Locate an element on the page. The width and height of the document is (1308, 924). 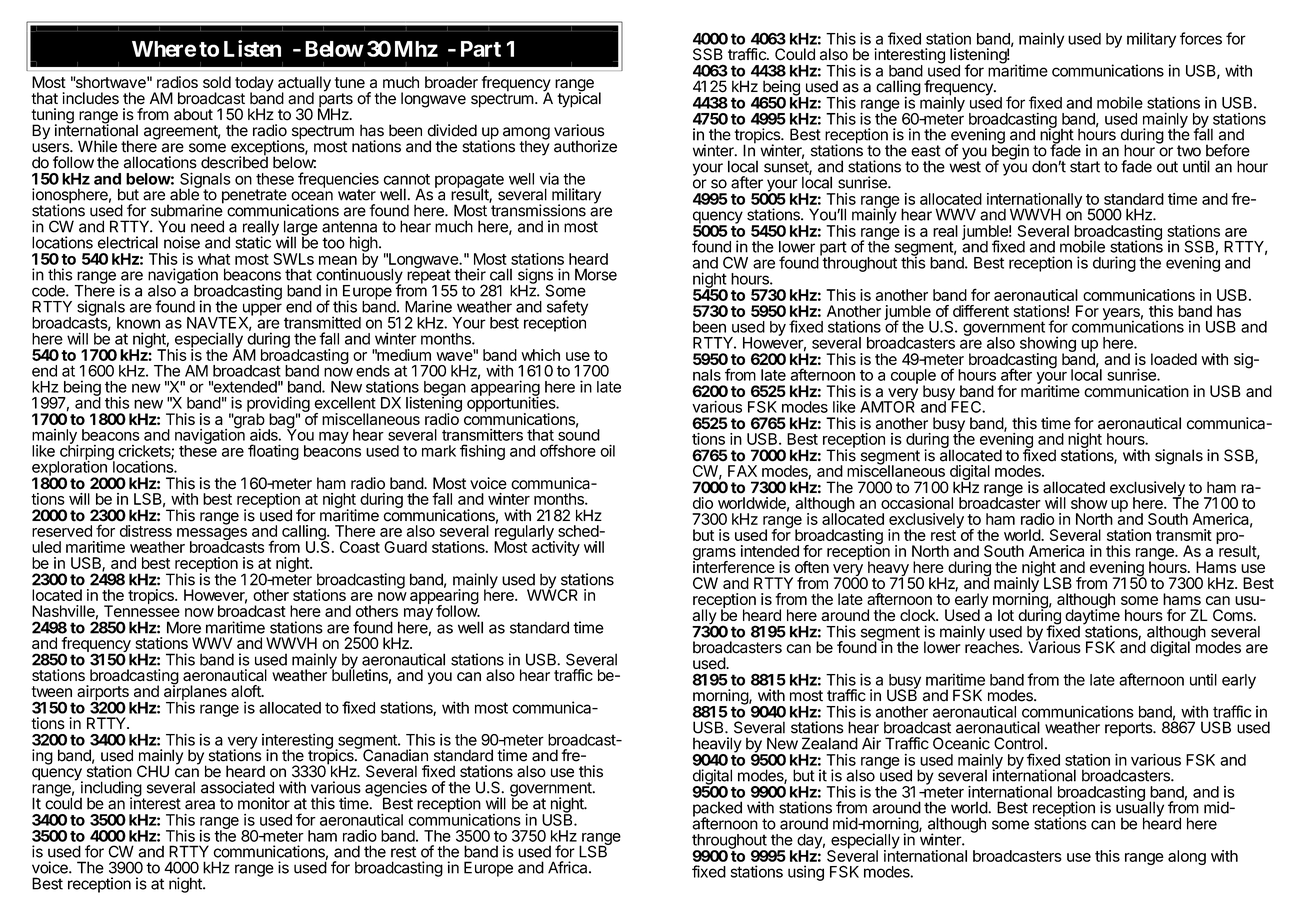
sold is located at coordinates (217, 82).
